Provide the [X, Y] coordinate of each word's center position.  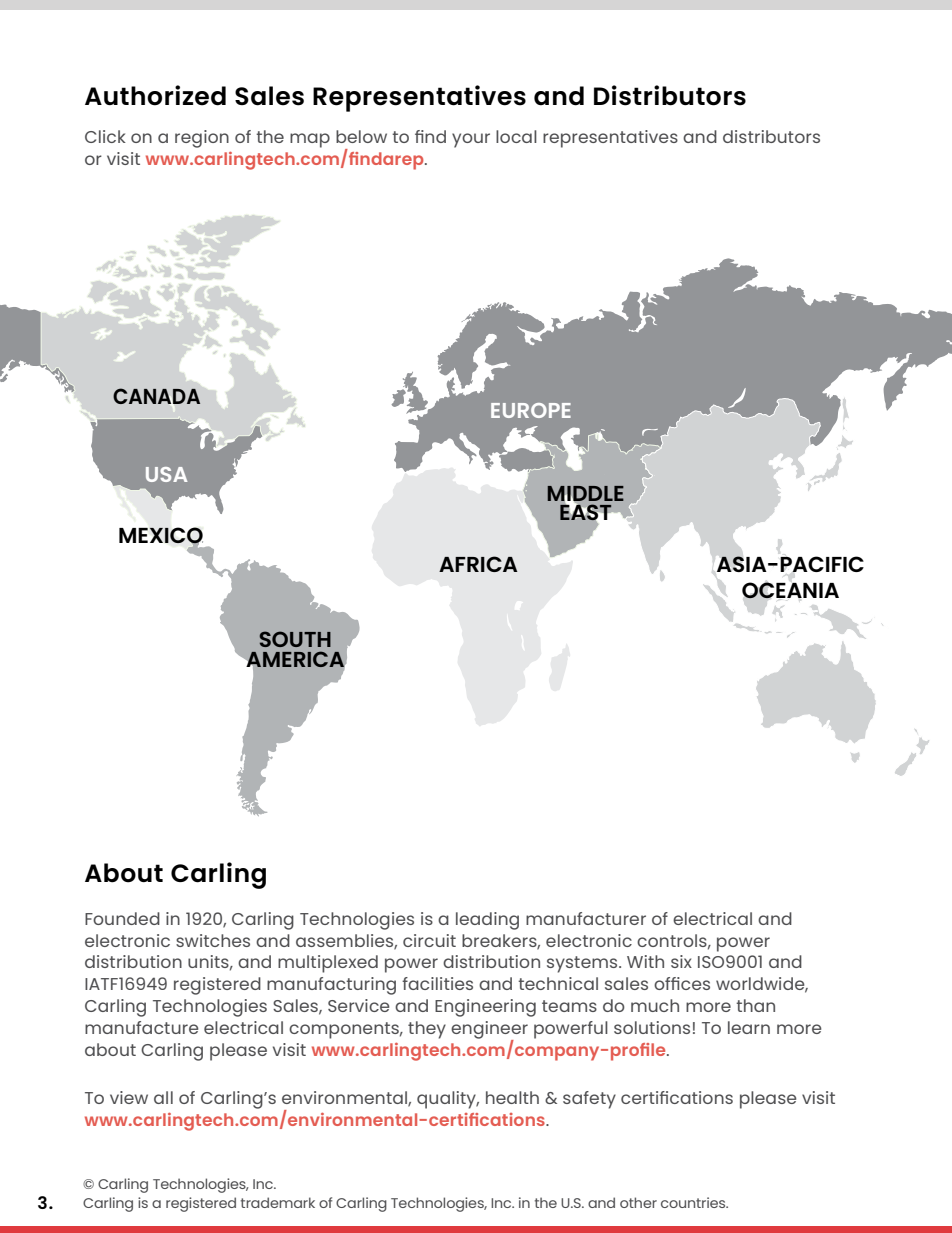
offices [682, 983]
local [516, 136]
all [163, 1097]
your [471, 140]
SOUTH [295, 639]
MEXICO [161, 536]
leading [487, 921]
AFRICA [478, 564]
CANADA [156, 396]
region [202, 139]
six [681, 961]
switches [213, 940]
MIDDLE [586, 495]
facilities [437, 983]
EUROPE [531, 410]
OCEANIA [790, 590]
